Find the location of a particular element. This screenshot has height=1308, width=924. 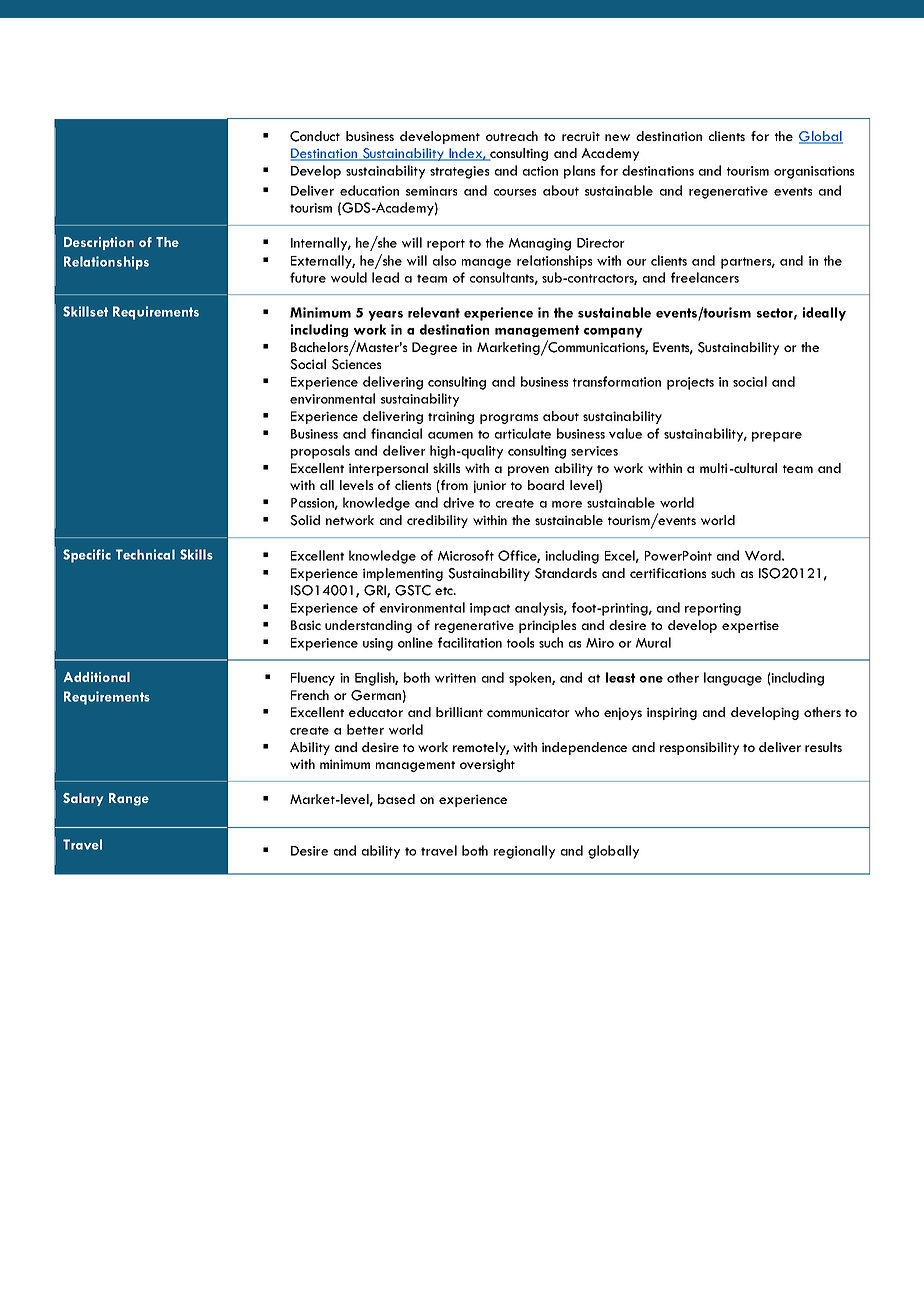

Technical is located at coordinates (145, 554).
